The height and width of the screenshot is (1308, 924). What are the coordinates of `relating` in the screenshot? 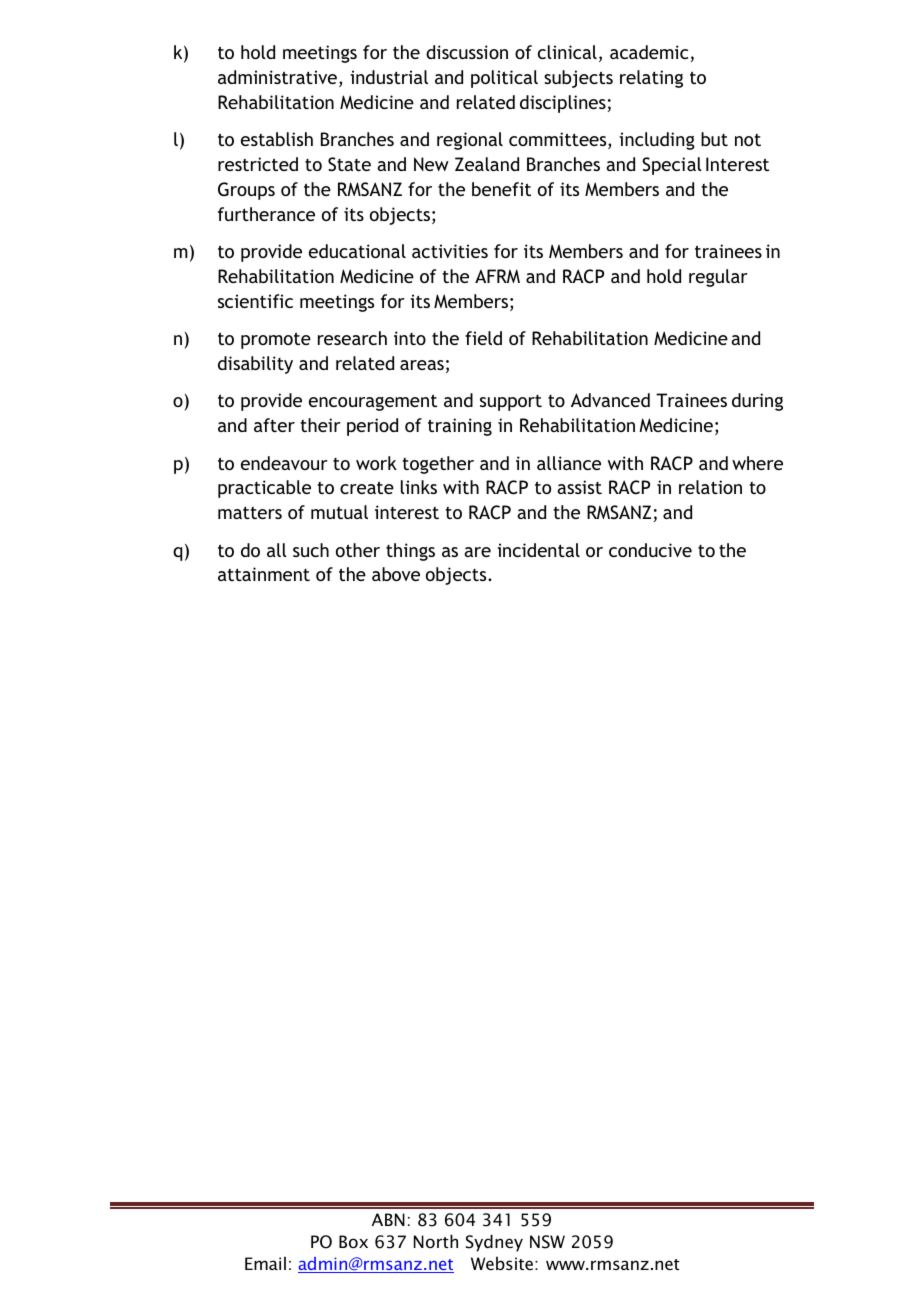 It's located at (651, 79).
